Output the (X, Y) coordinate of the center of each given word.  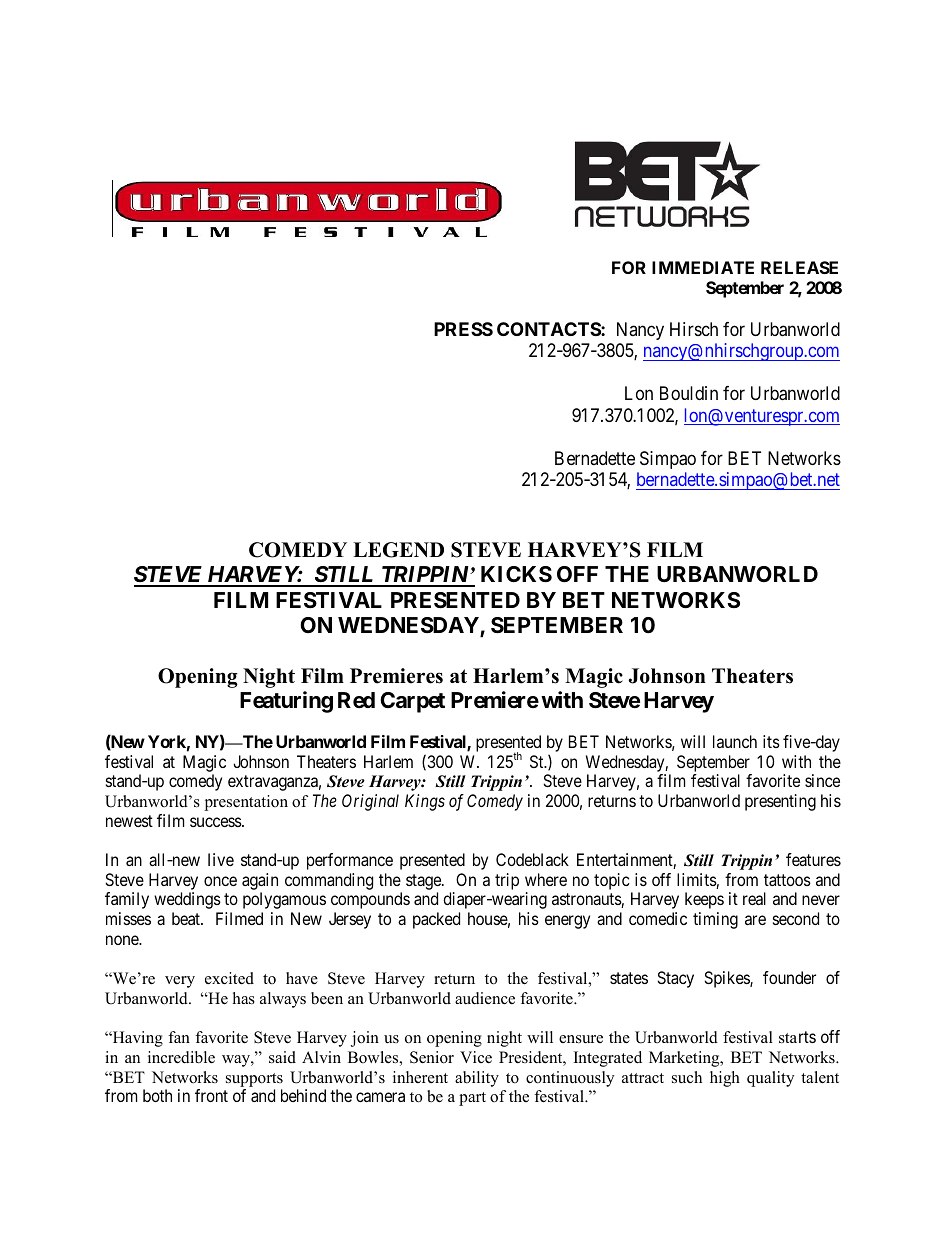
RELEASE (799, 267)
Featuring (286, 702)
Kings (425, 802)
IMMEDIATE (703, 267)
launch (735, 741)
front (211, 1095)
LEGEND (398, 550)
